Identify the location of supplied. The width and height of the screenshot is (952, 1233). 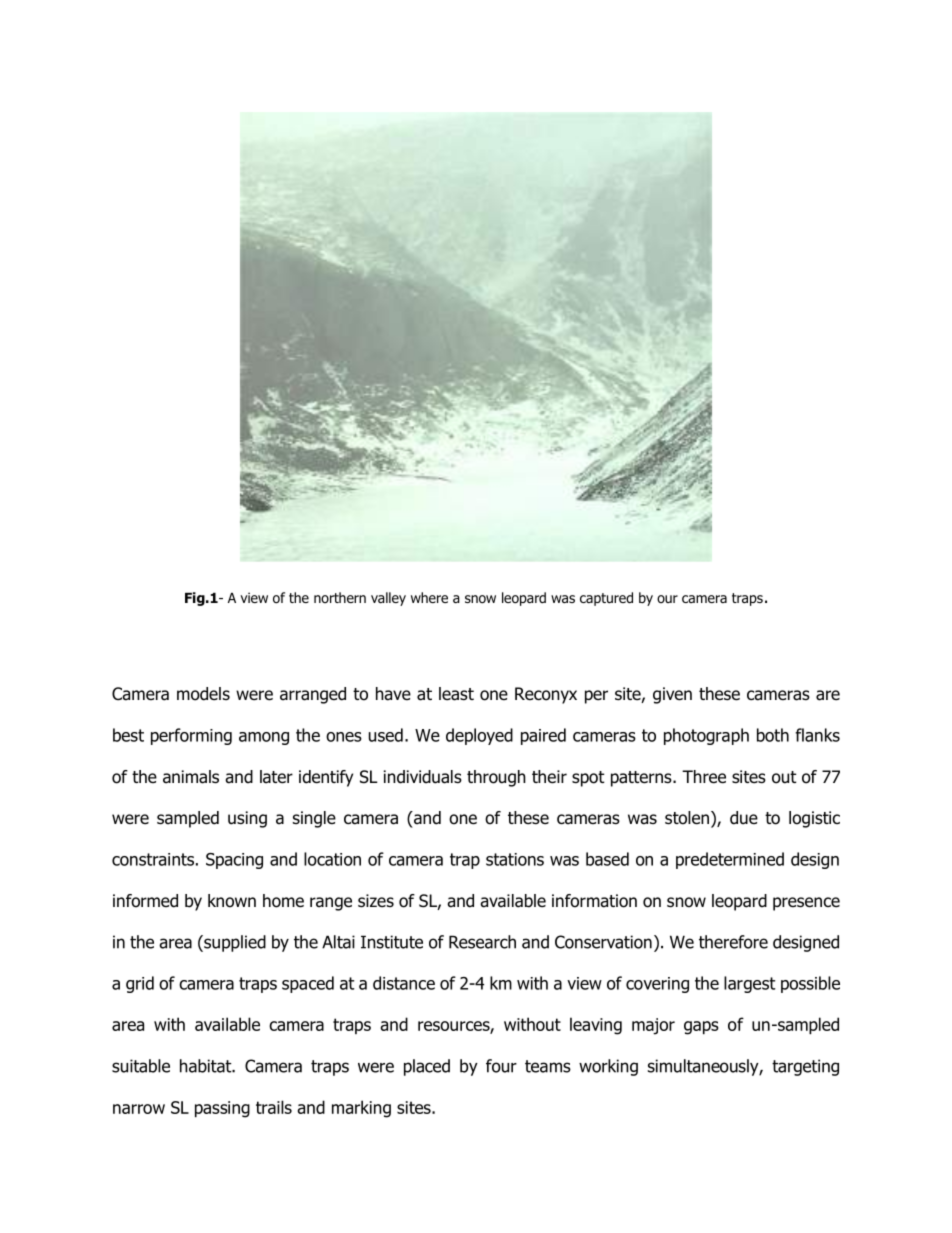
(234, 943).
